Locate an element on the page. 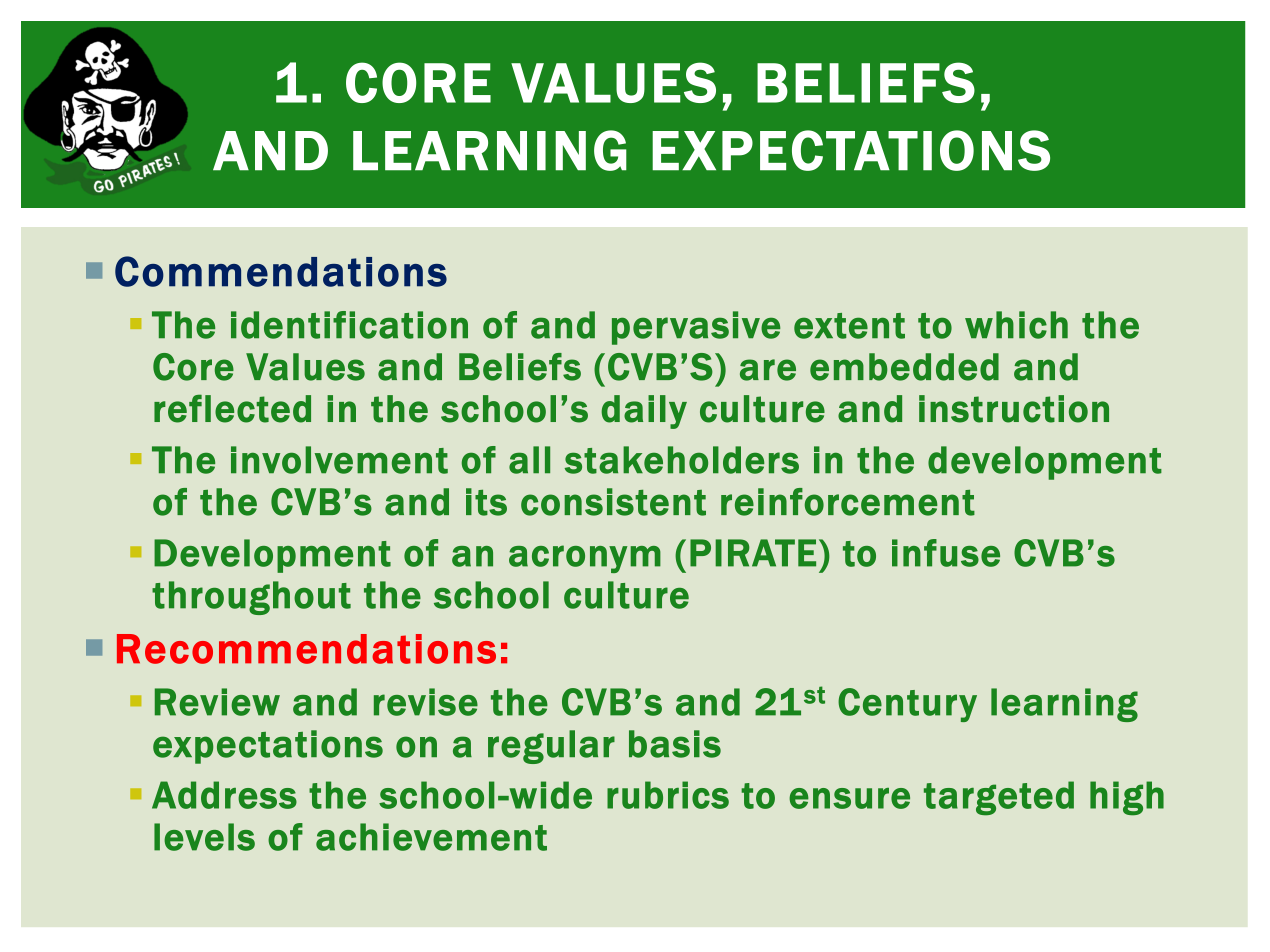 Image resolution: width=1270 pixels, height=952 pixels. identification is located at coordinates (349, 325).
